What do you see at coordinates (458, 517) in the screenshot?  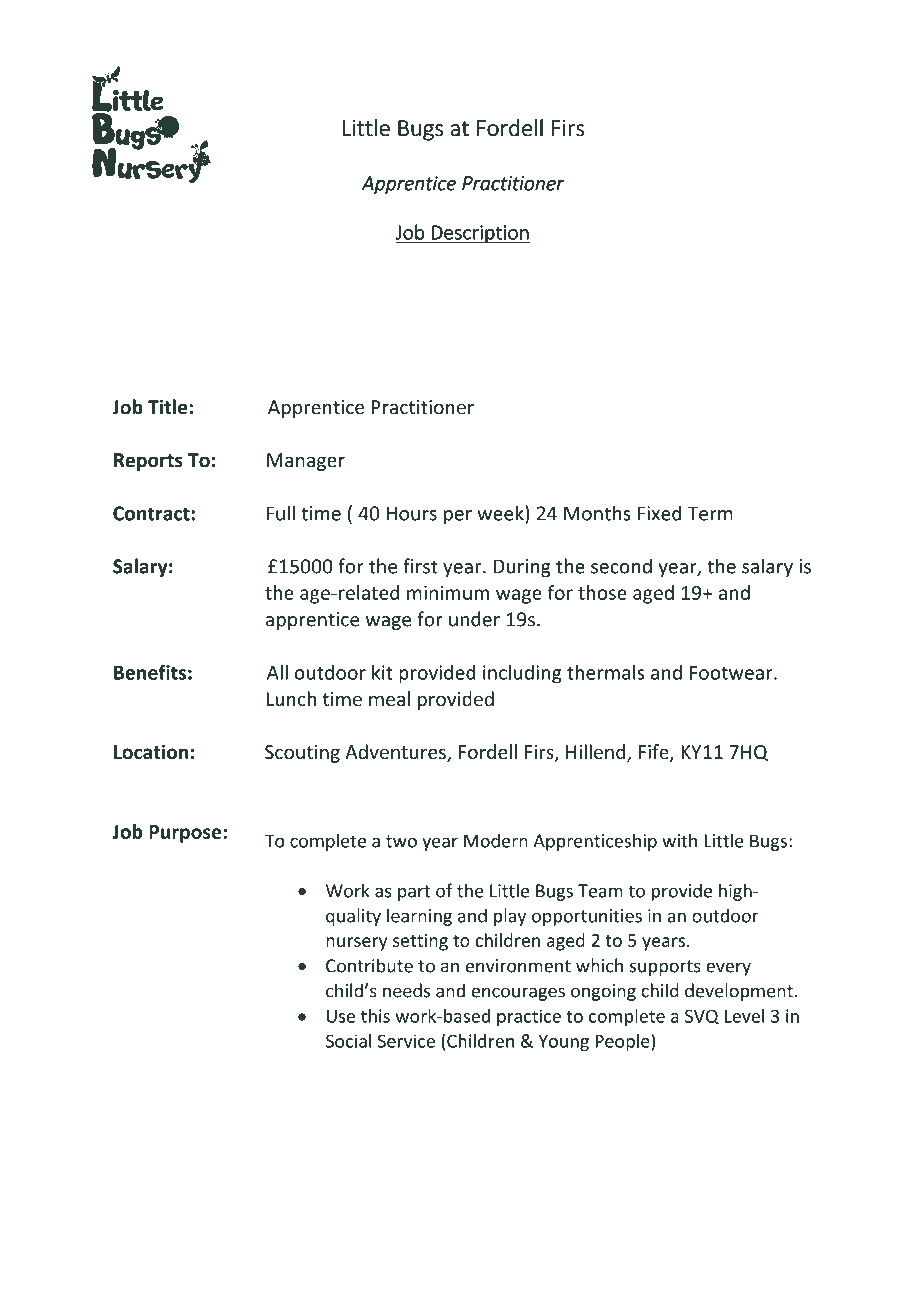 I see `per` at bounding box center [458, 517].
